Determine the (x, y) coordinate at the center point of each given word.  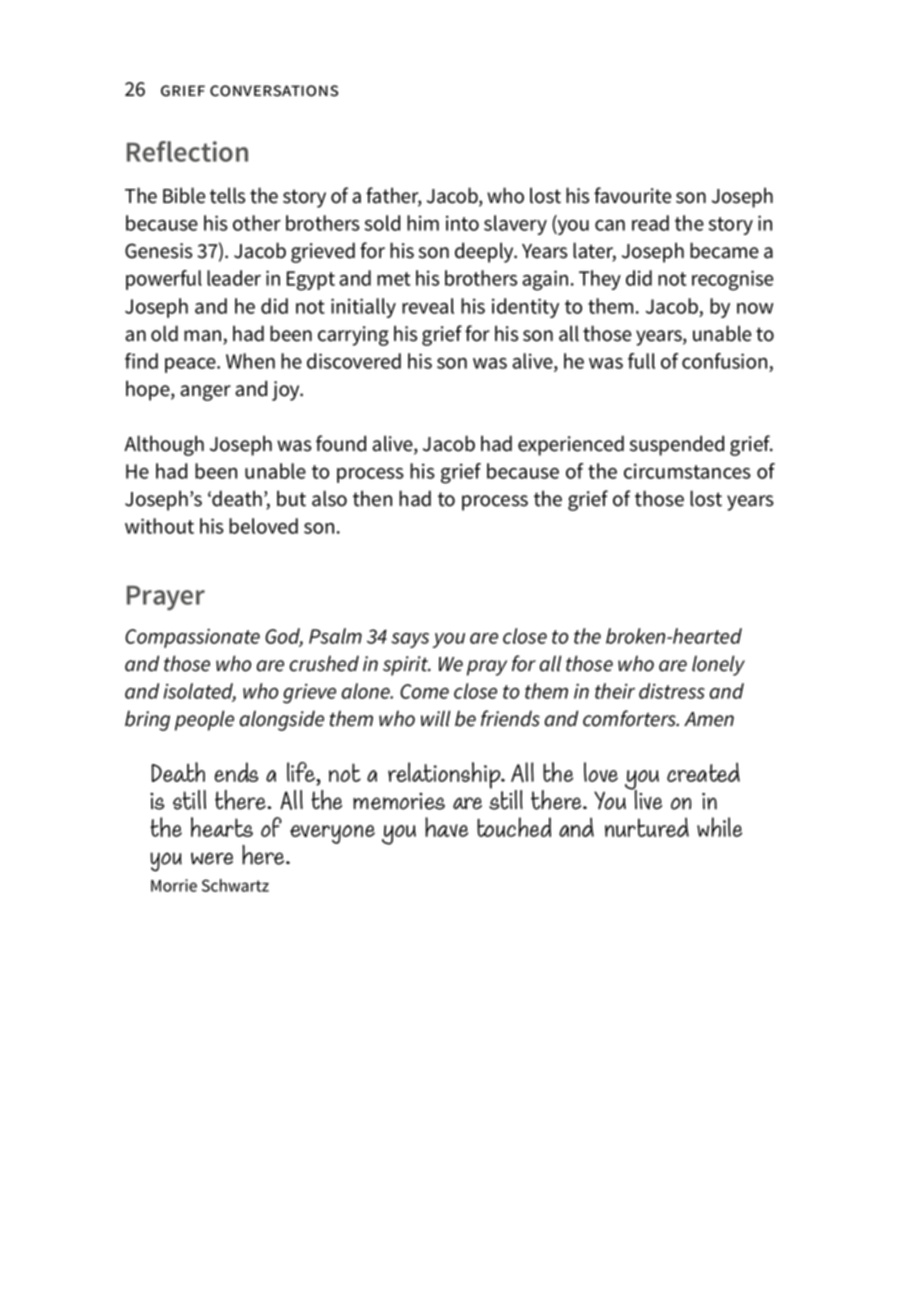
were (212, 858)
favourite (632, 195)
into (462, 223)
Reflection (187, 151)
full (641, 361)
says (410, 640)
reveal (428, 306)
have (446, 827)
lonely (718, 665)
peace (191, 365)
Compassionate (192, 638)
